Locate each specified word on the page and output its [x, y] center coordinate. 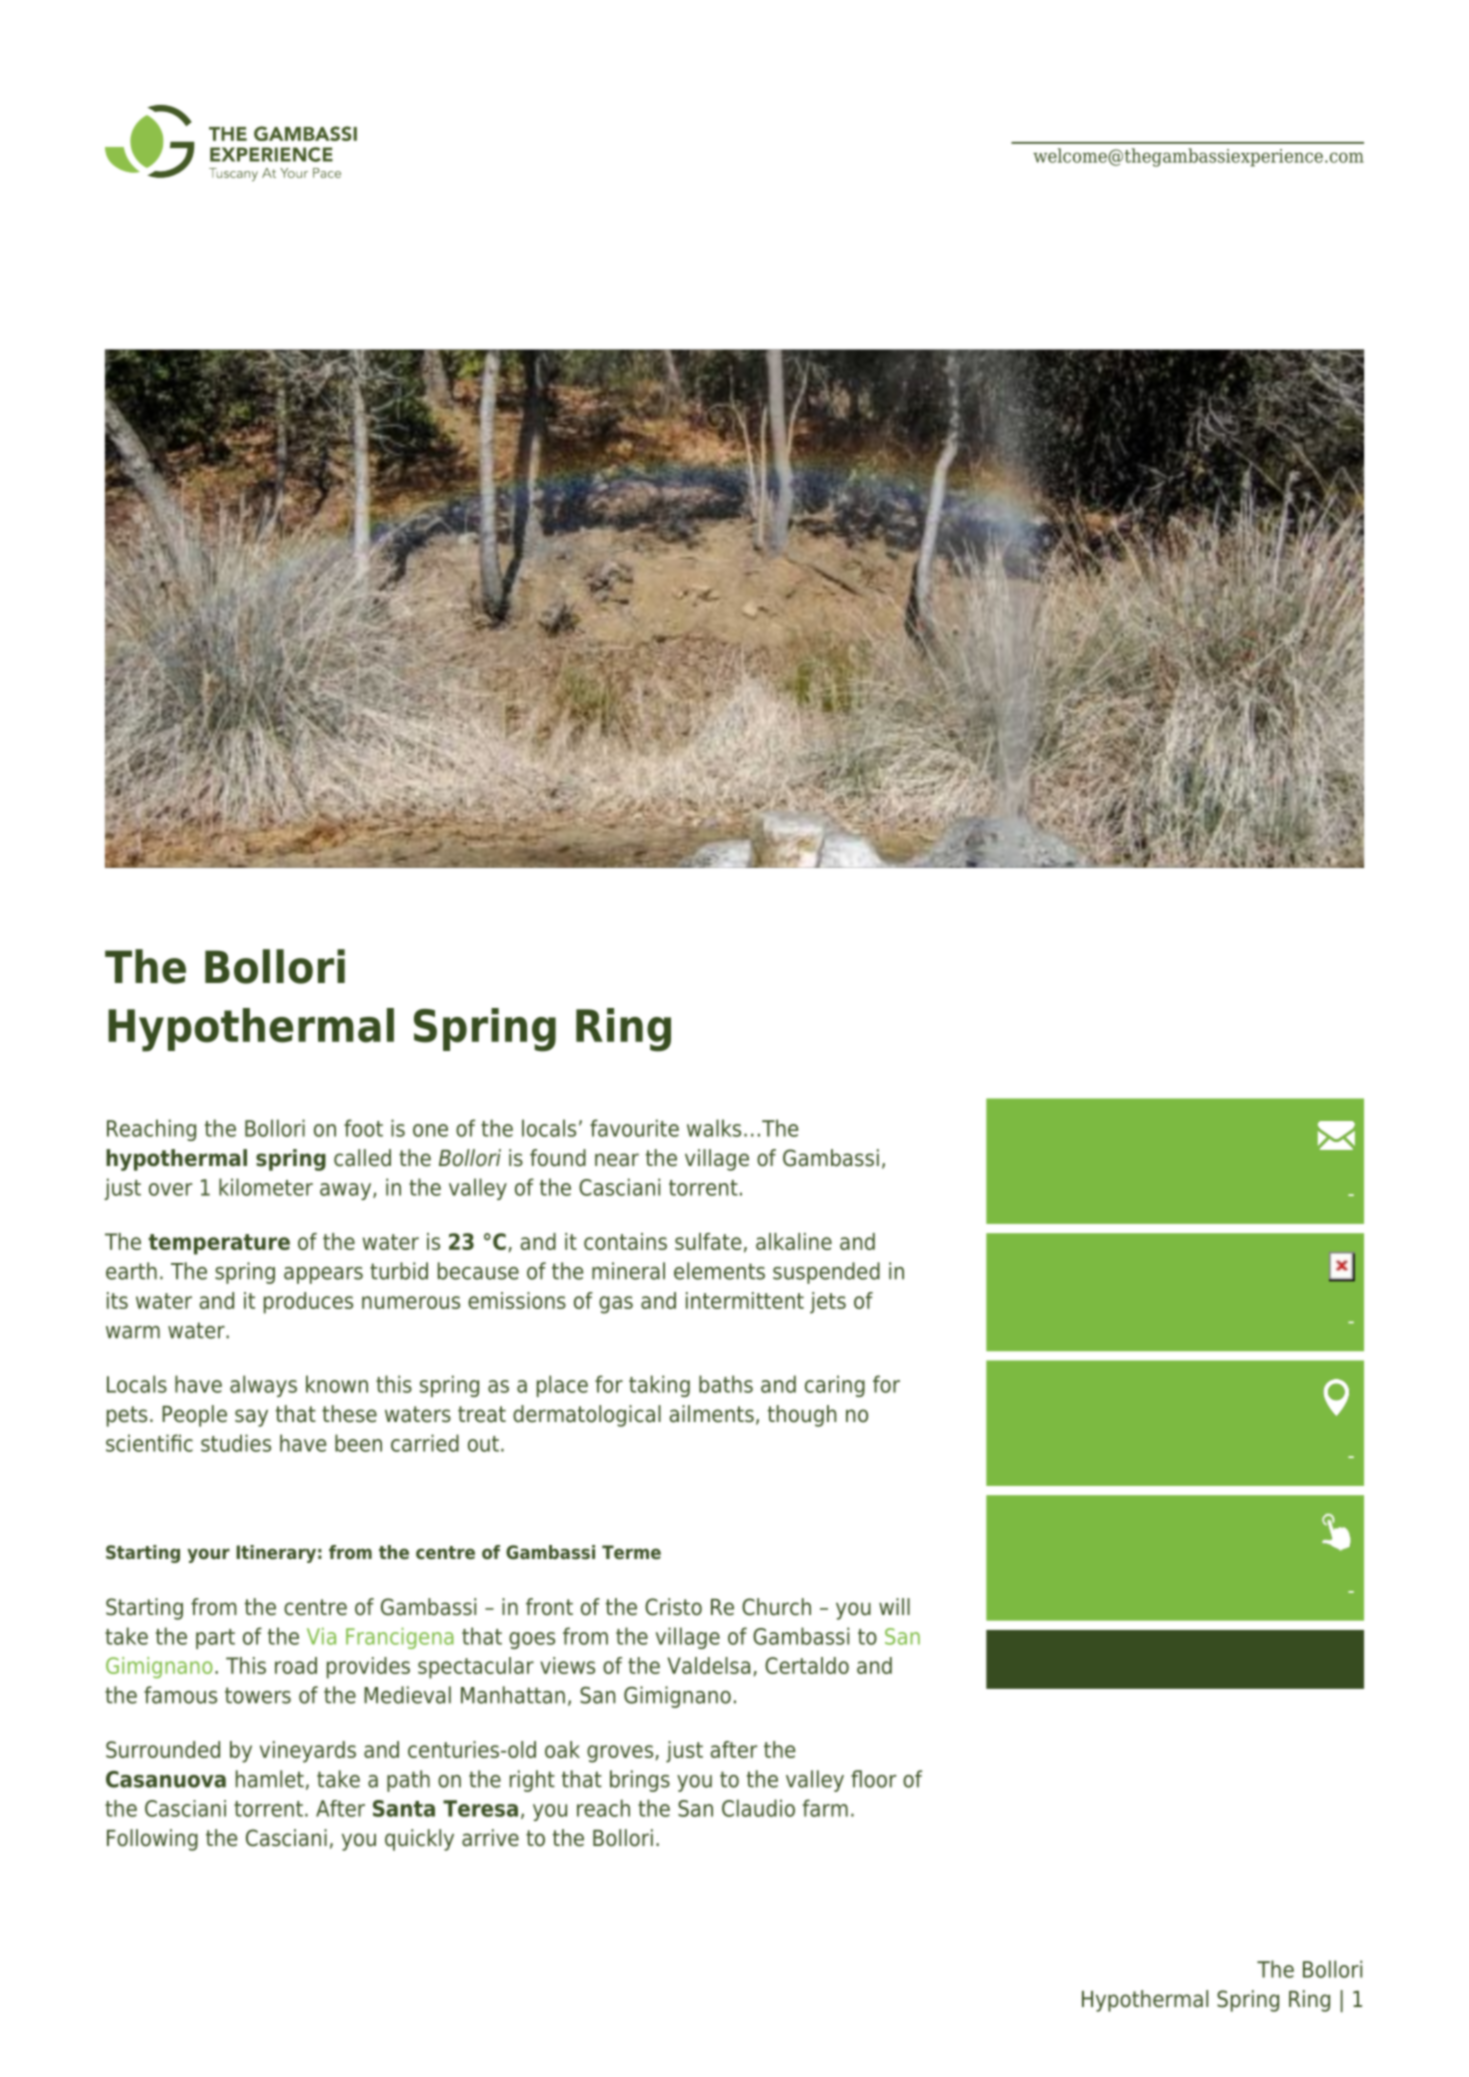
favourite [634, 1128]
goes [532, 1640]
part [215, 1639]
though [802, 1416]
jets [828, 1303]
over [170, 1189]
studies [236, 1443]
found [558, 1158]
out [483, 1444]
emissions [517, 1300]
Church [776, 1607]
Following [152, 1840]
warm [133, 1332]
